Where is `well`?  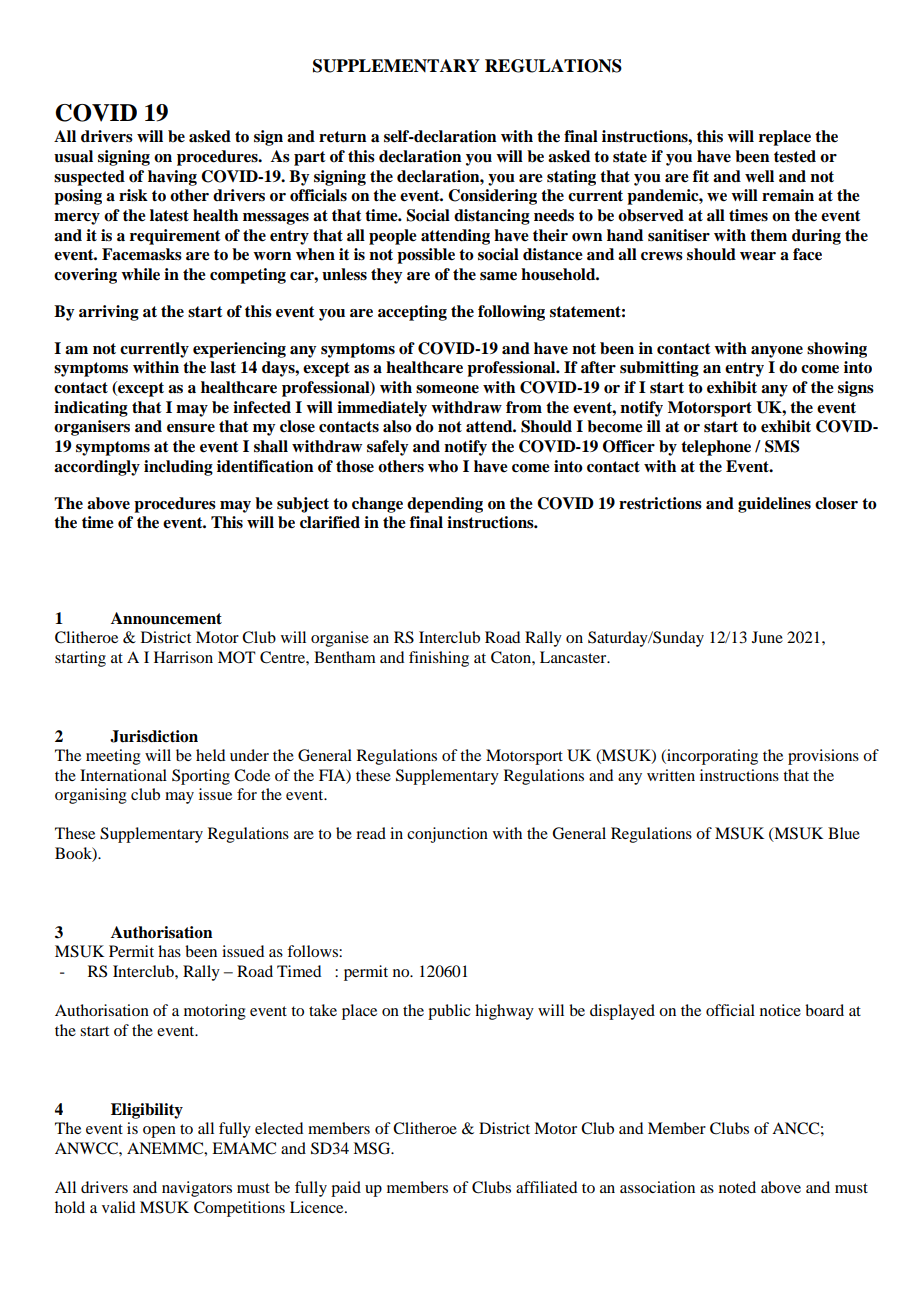
well is located at coordinates (759, 176).
